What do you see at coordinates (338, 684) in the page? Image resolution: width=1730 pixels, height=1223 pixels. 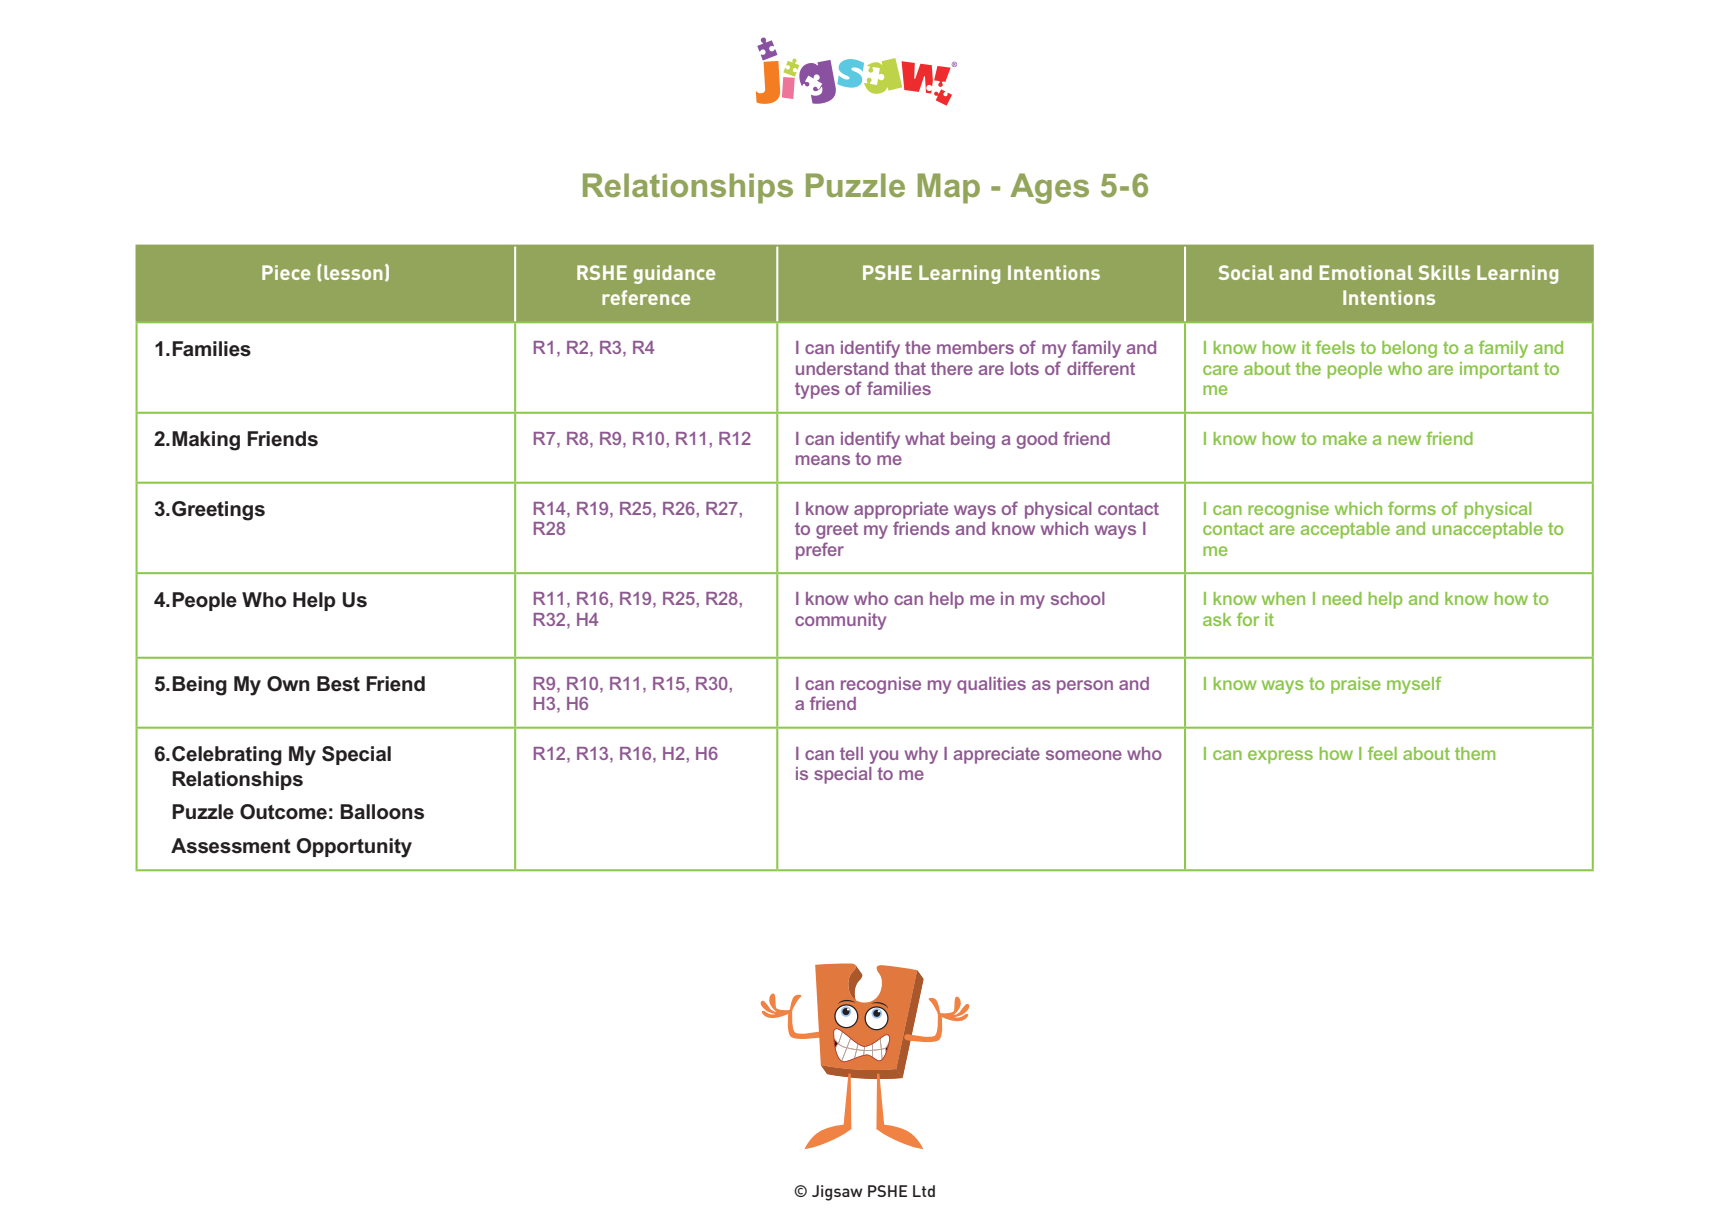 I see `Best` at bounding box center [338, 684].
